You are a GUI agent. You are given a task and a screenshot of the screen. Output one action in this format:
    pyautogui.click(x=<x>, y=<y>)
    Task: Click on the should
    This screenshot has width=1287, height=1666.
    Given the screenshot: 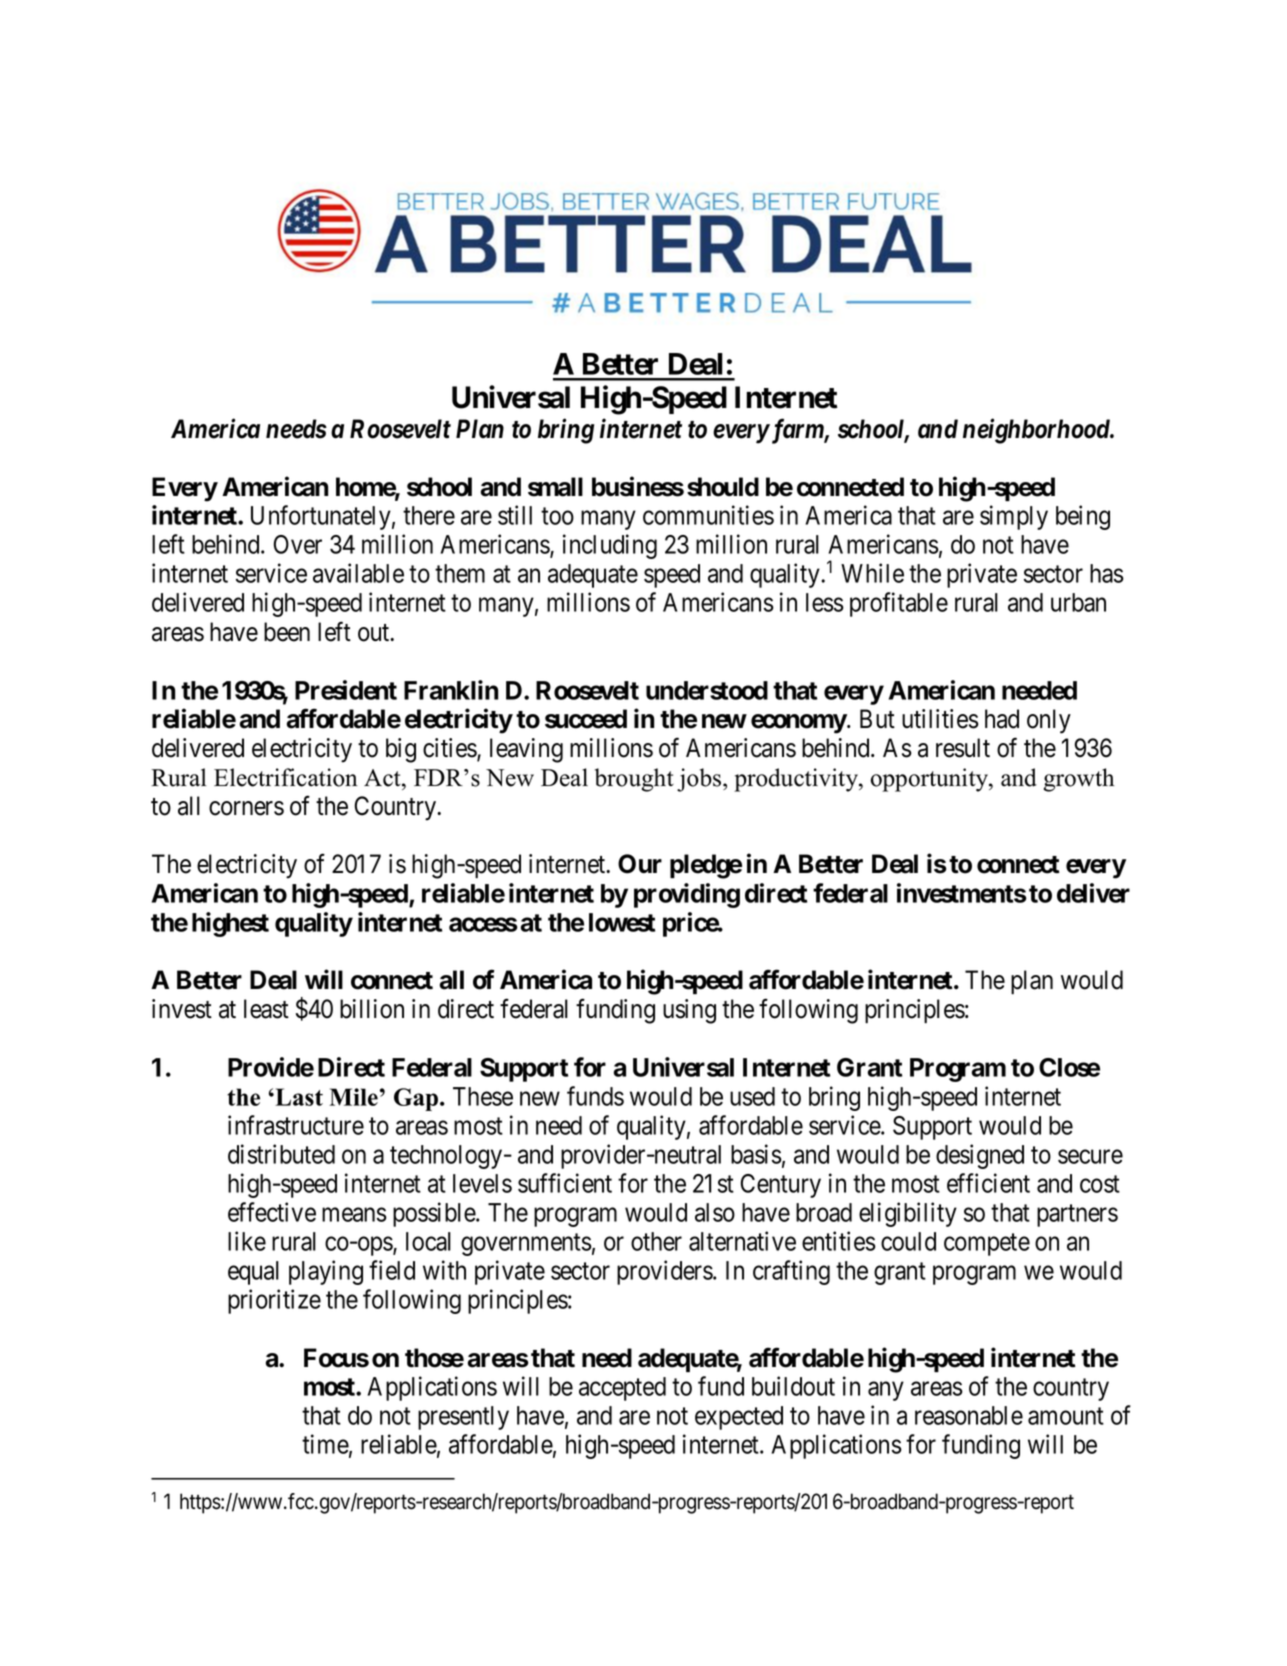 What is the action you would take?
    pyautogui.click(x=723, y=487)
